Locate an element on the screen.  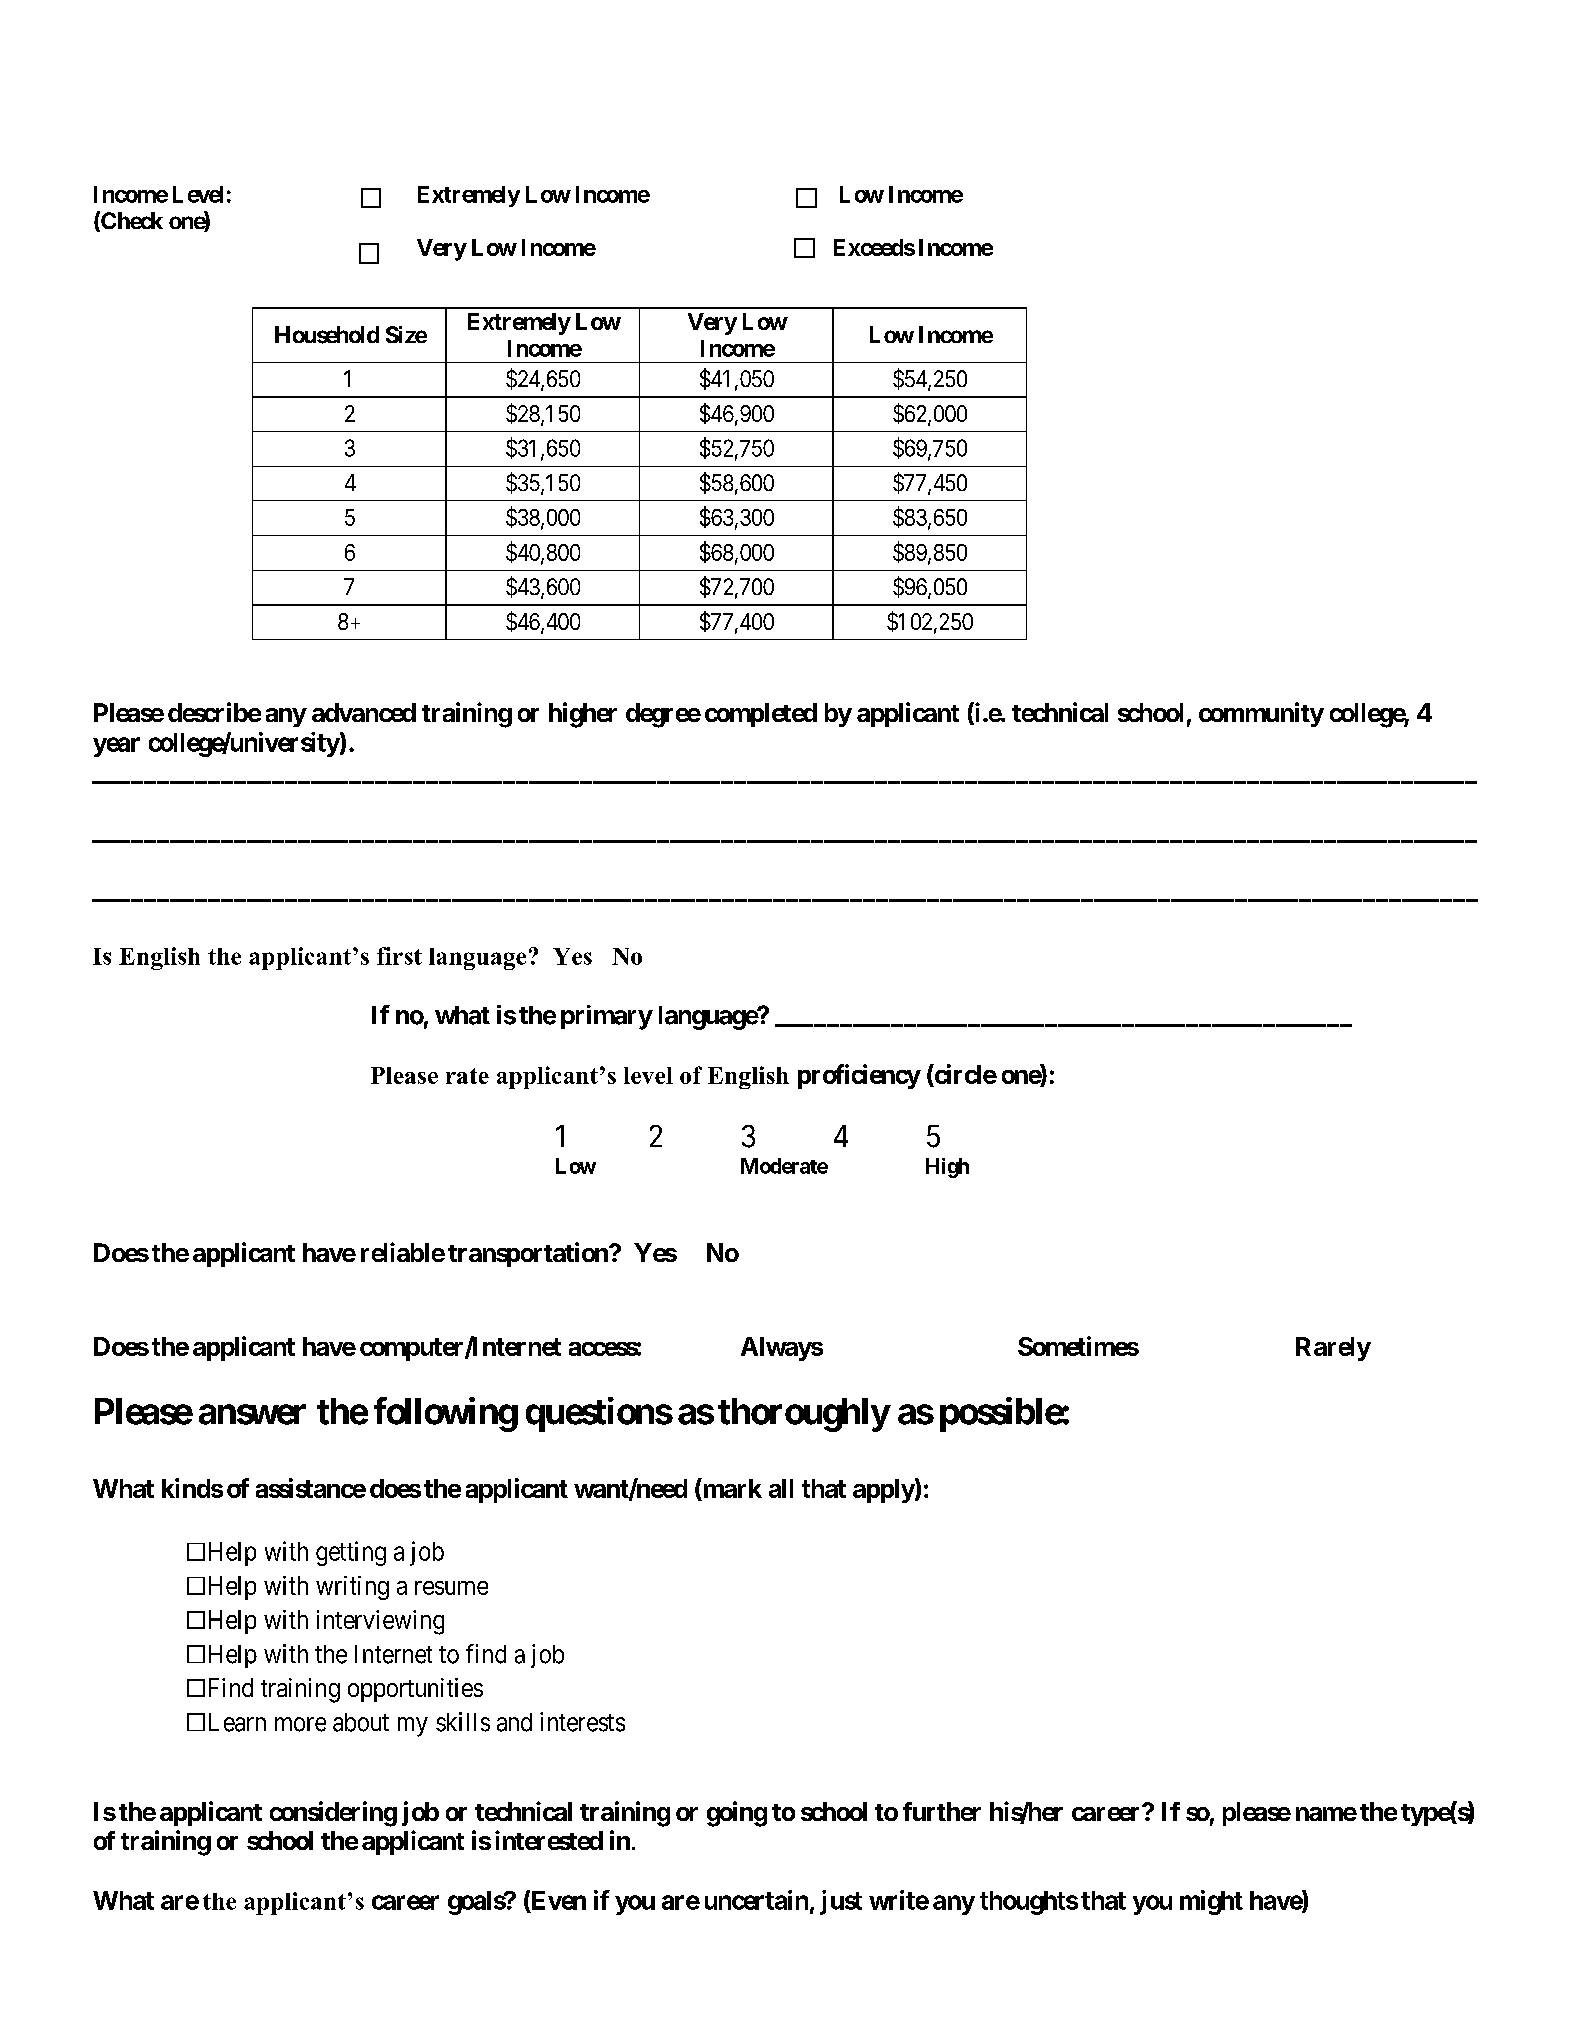
all is located at coordinates (781, 1488).
